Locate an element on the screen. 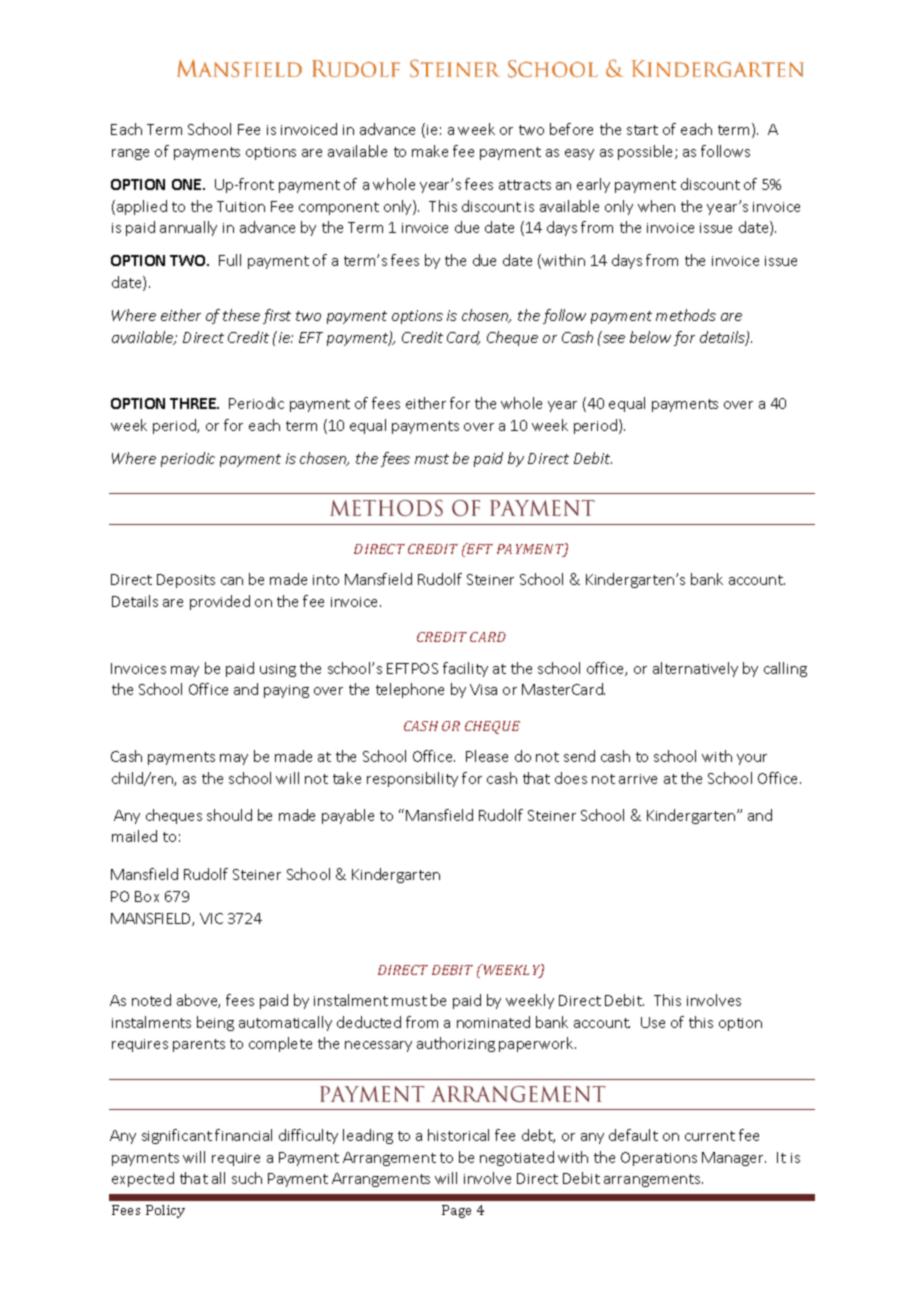 This screenshot has height=1308, width=924. alternatively is located at coordinates (695, 669).
